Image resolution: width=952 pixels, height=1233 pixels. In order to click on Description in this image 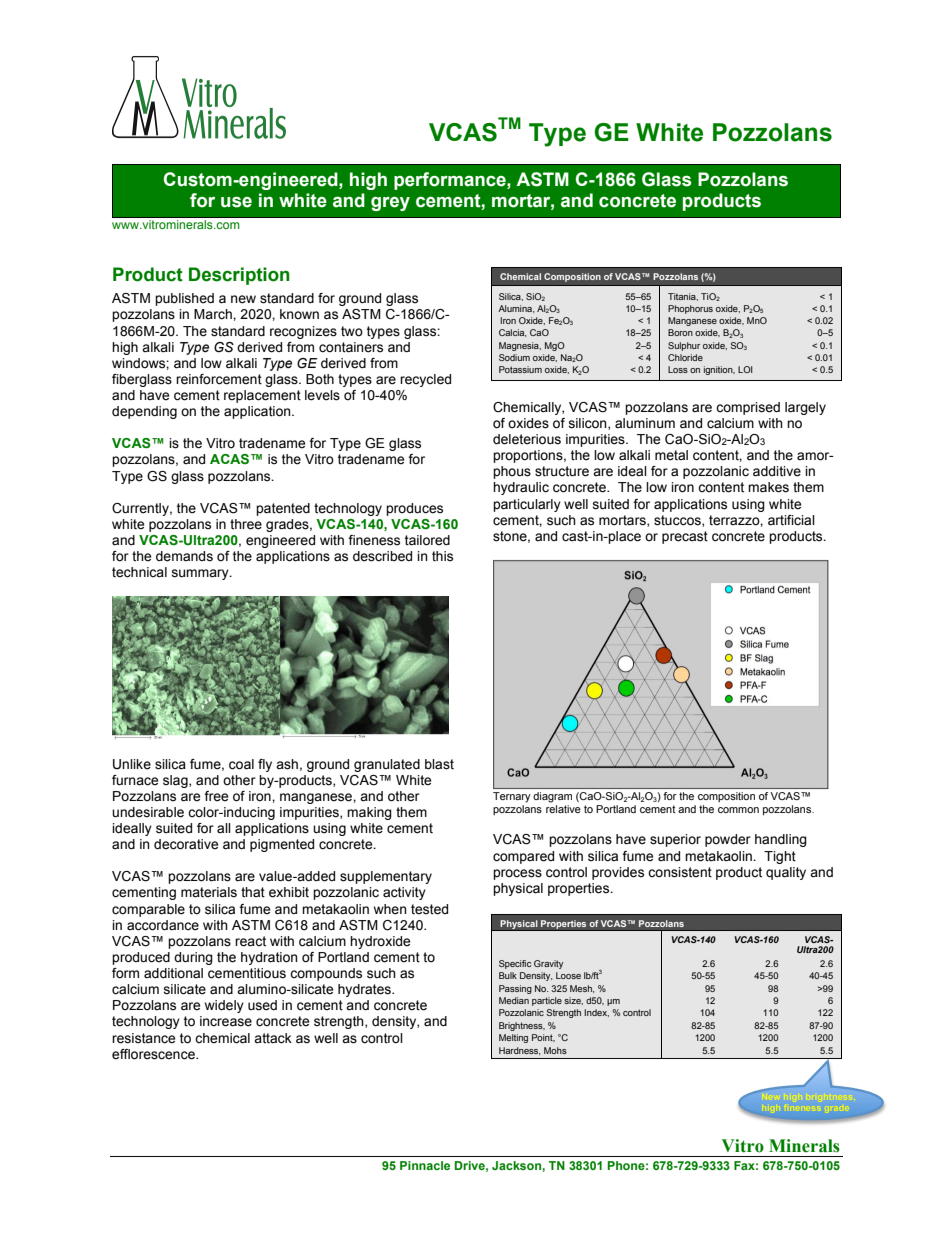, I will do `click(239, 276)`.
